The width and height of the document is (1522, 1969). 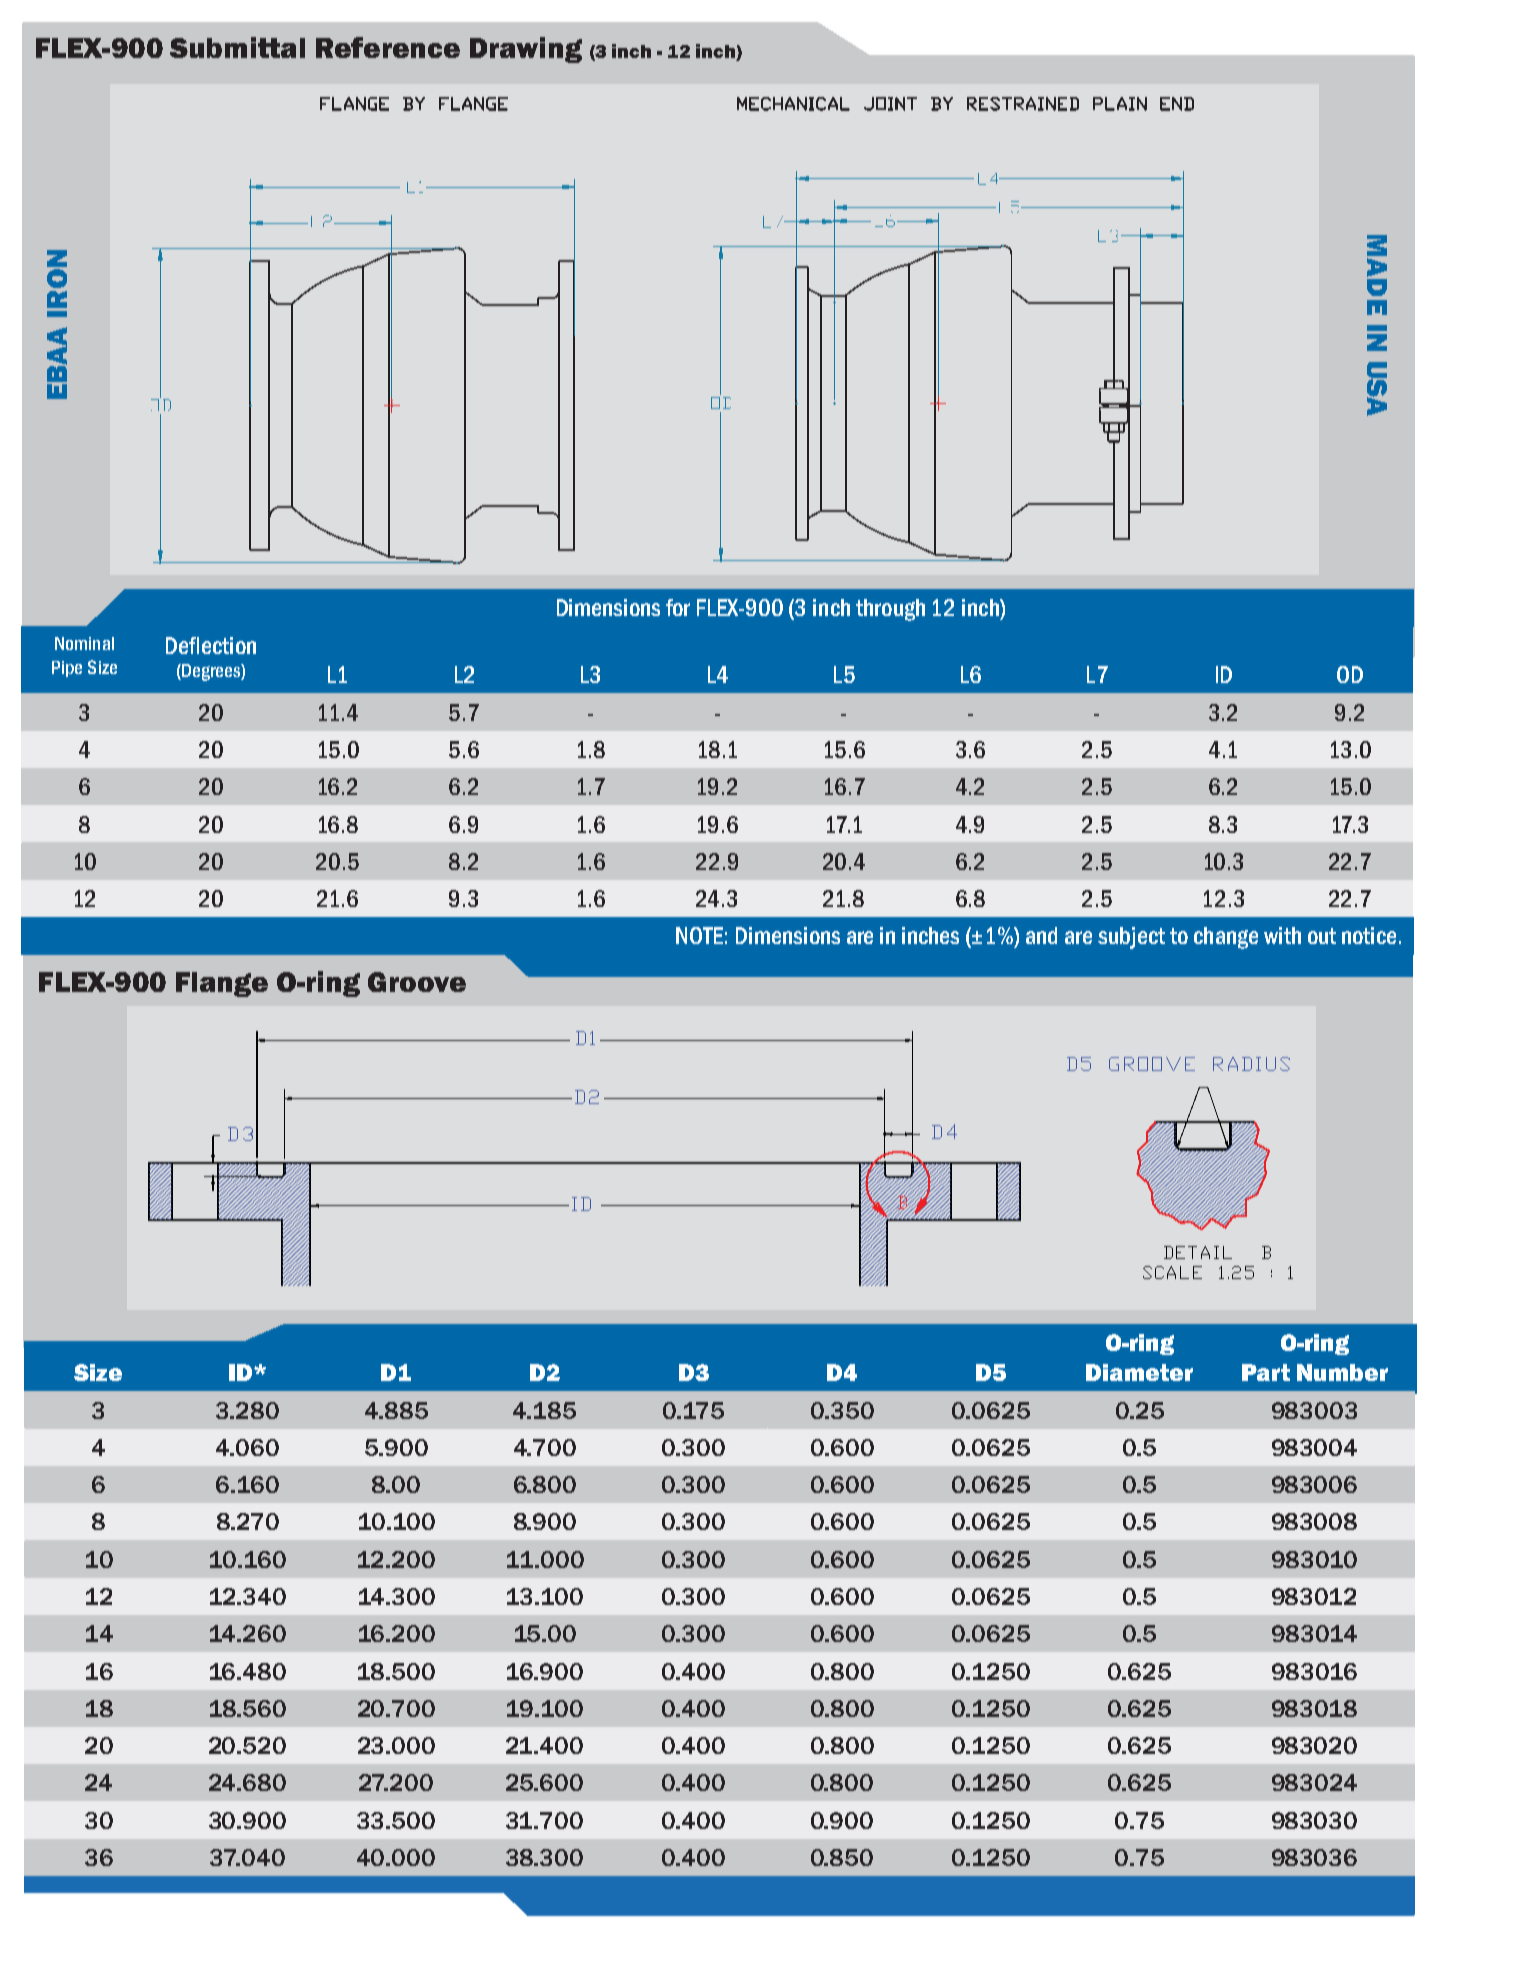 What do you see at coordinates (237, 47) in the document?
I see `Submittal` at bounding box center [237, 47].
